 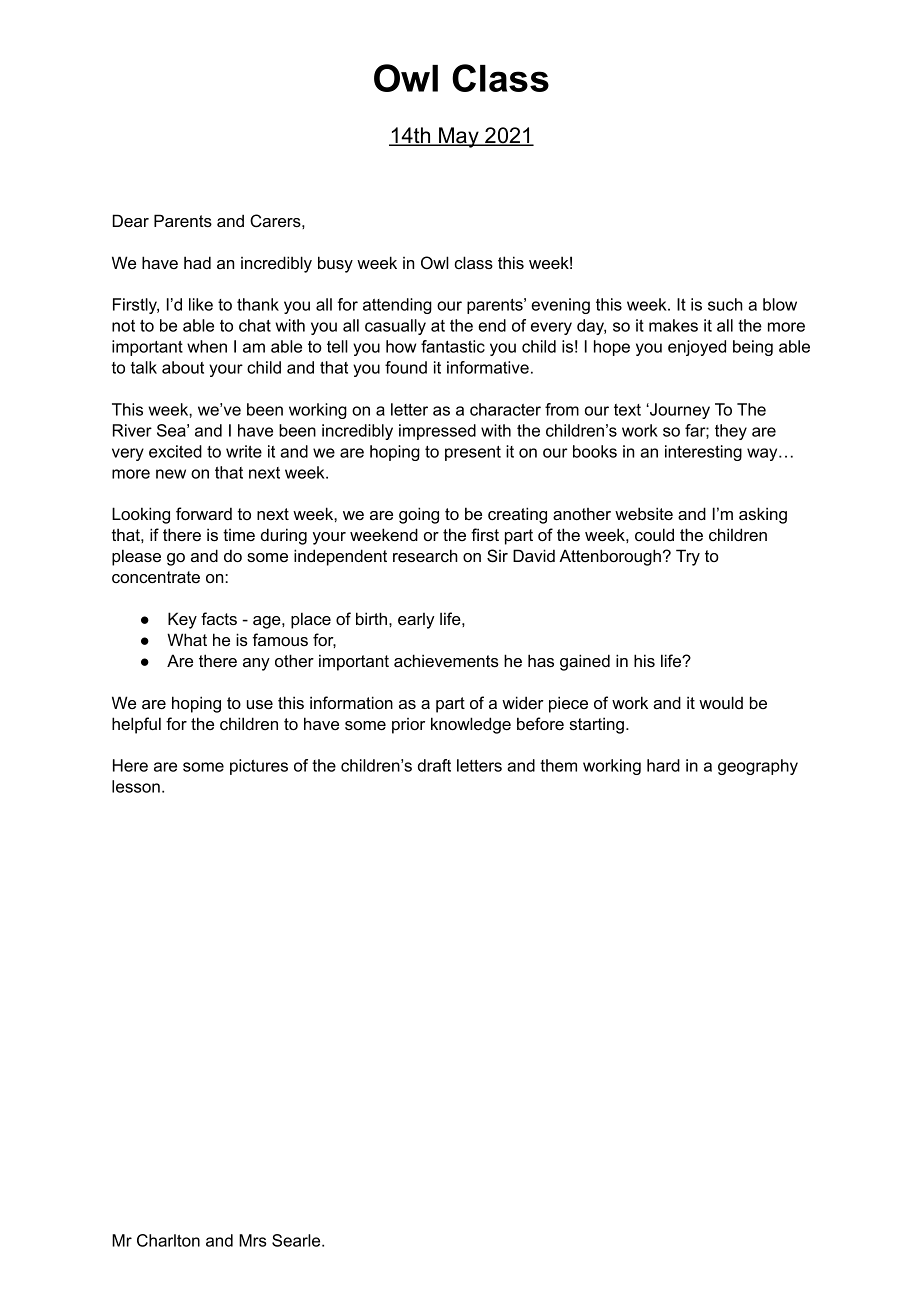 What do you see at coordinates (688, 557) in the screenshot?
I see `Try` at bounding box center [688, 557].
